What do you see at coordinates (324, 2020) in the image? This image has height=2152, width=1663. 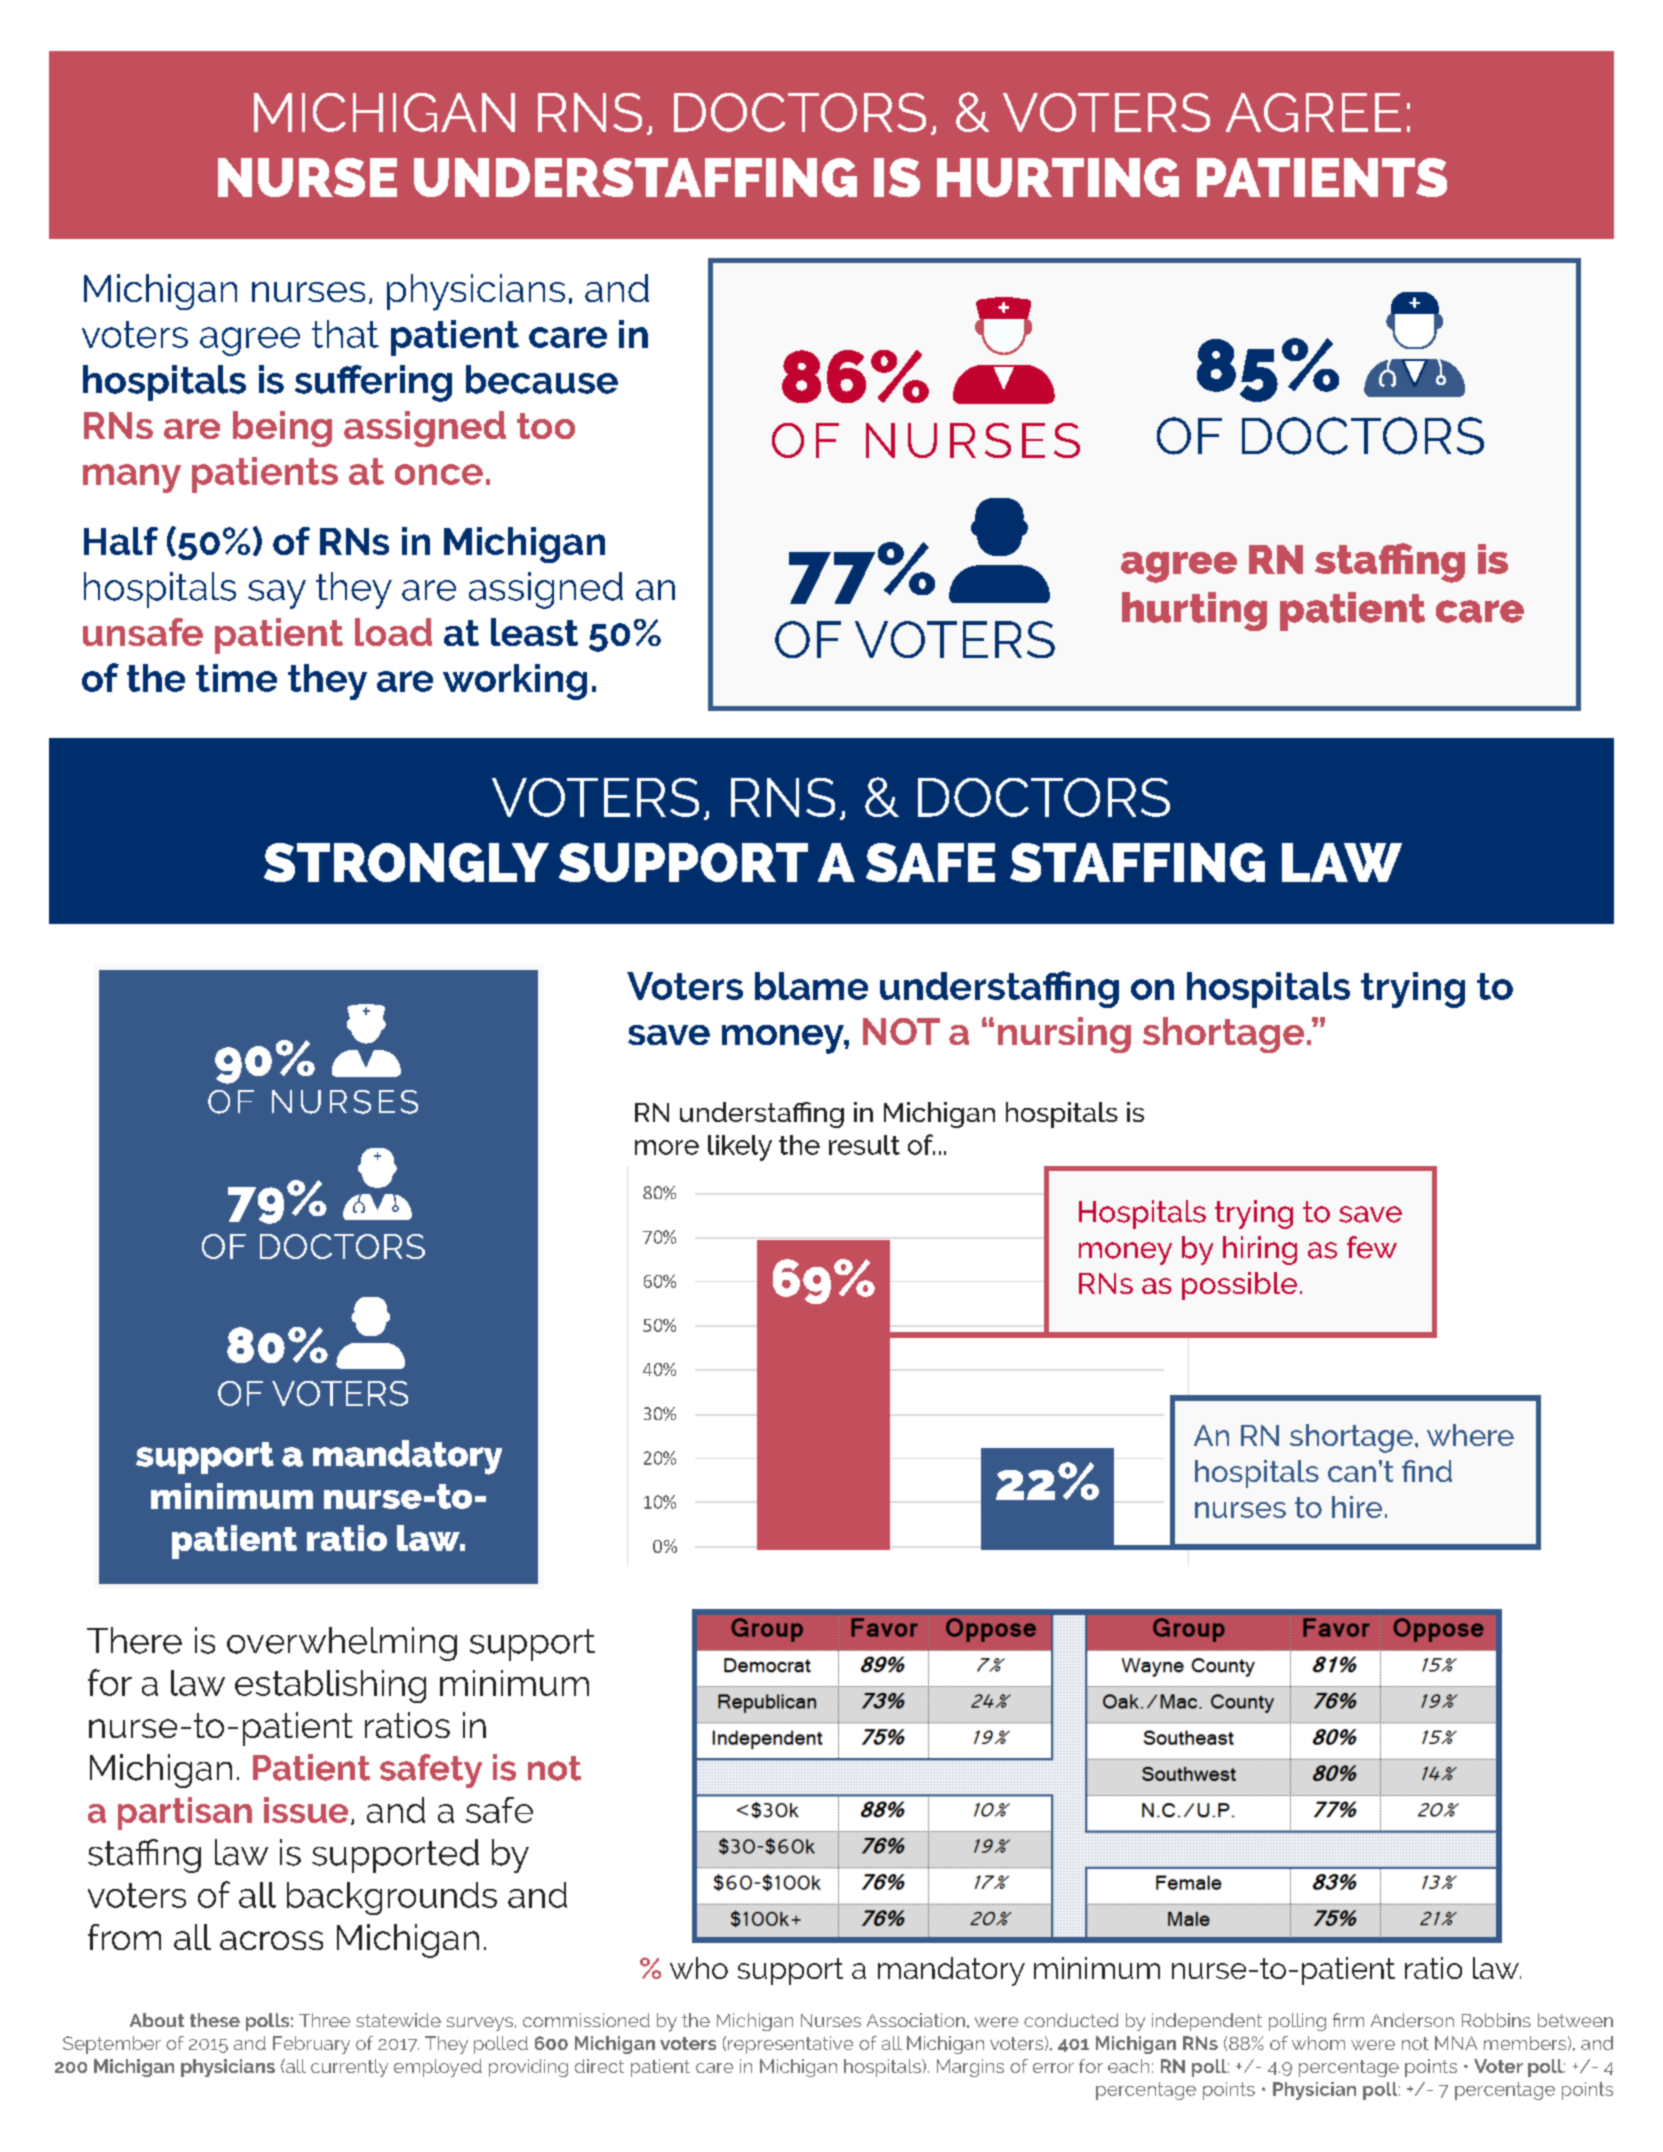 I see `Three` at bounding box center [324, 2020].
